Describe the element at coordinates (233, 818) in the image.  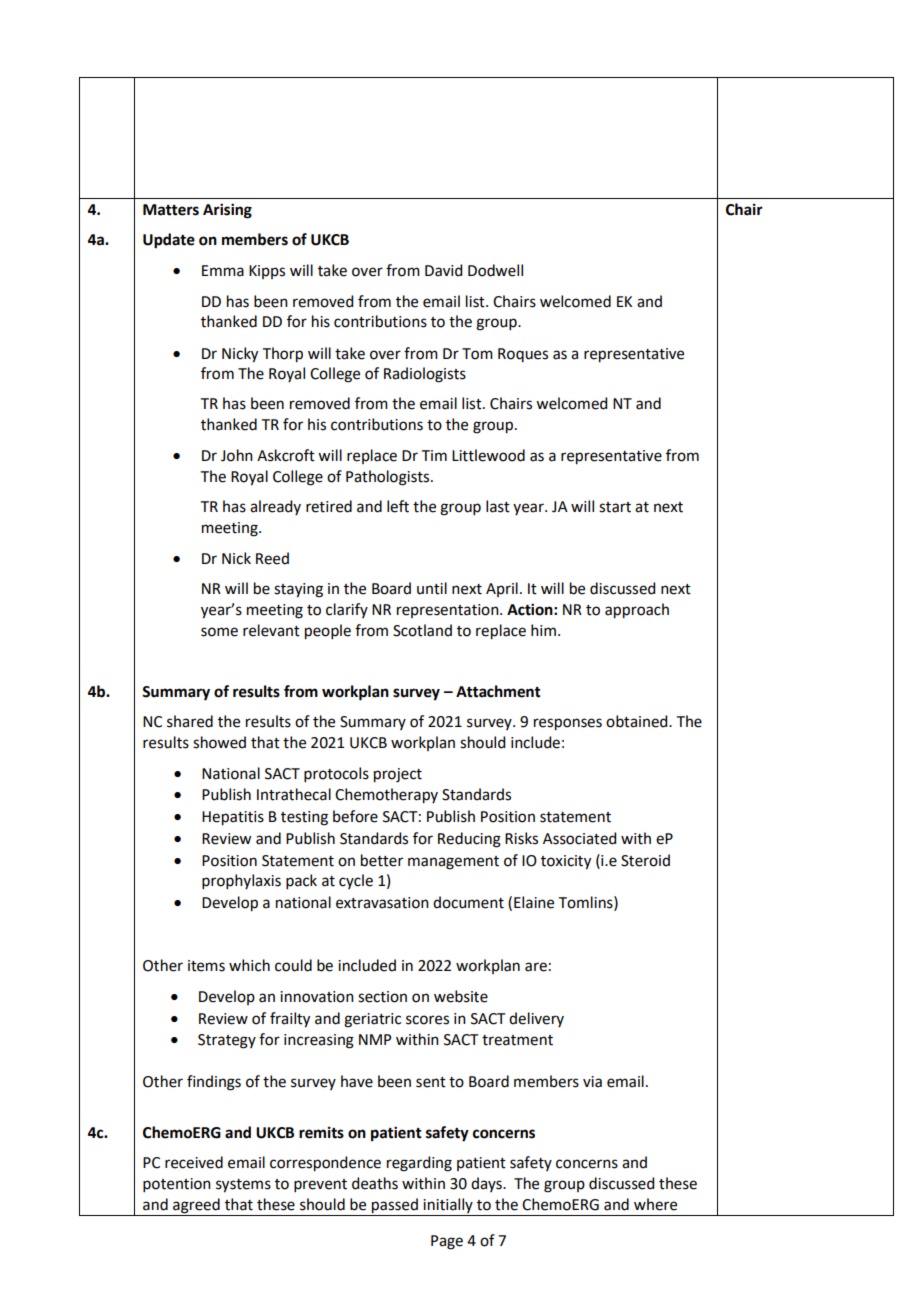
I see `Hepatitis` at that location.
